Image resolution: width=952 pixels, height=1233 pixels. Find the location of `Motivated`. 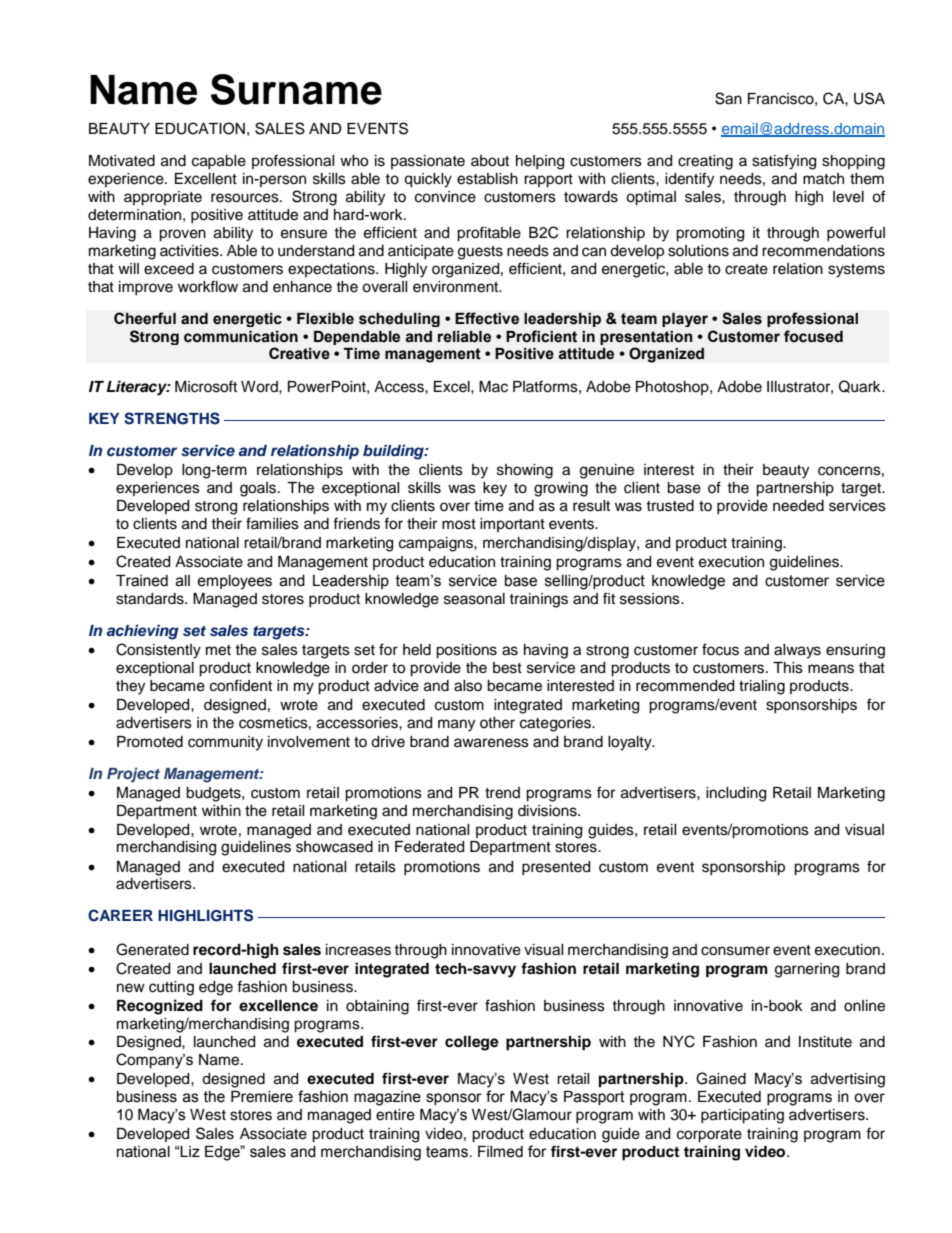

Motivated is located at coordinates (122, 161).
